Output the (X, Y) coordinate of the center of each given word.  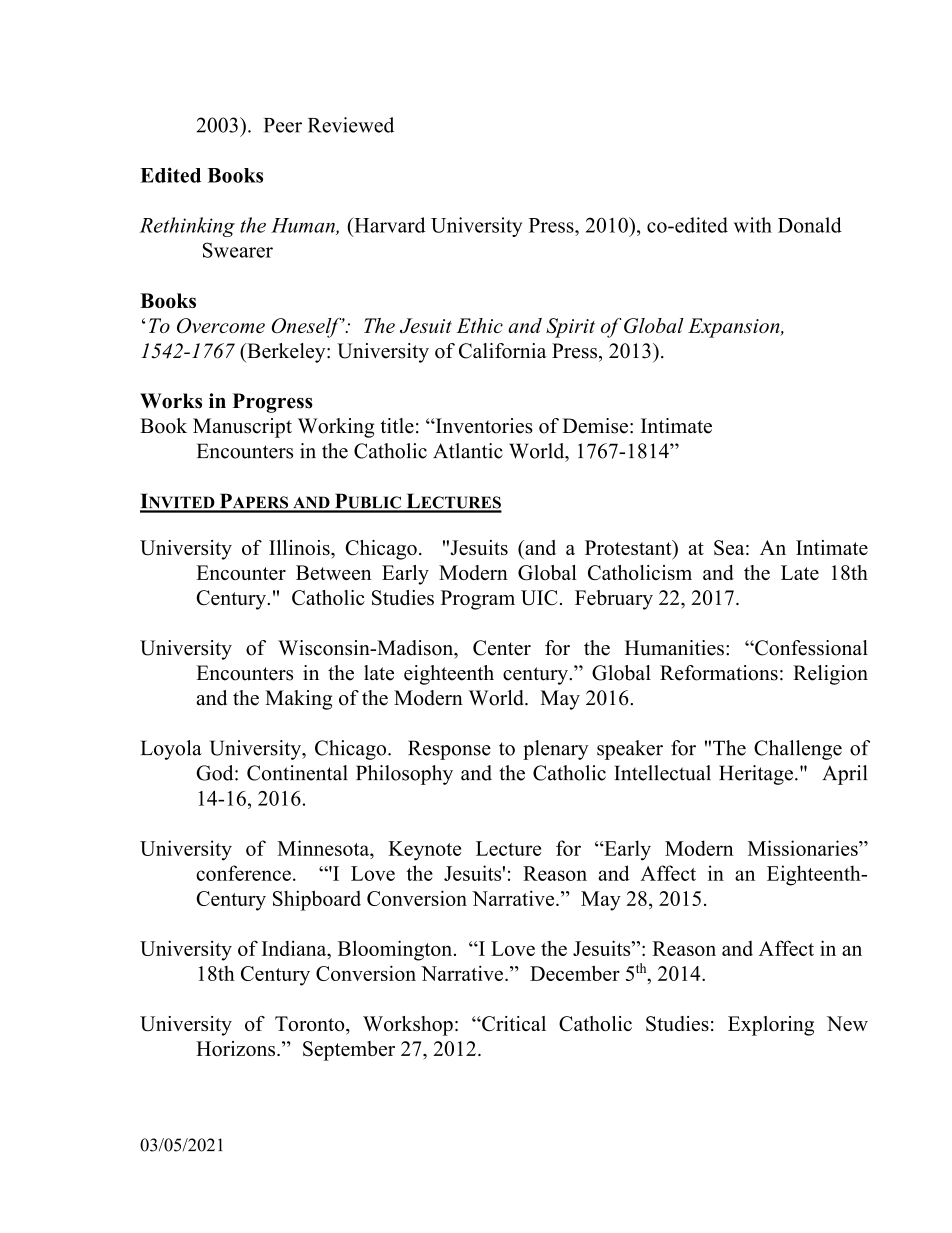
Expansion (735, 328)
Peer (283, 125)
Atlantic (468, 451)
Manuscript (242, 428)
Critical (513, 1023)
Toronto (311, 1023)
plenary (556, 750)
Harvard (389, 225)
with (753, 225)
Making (298, 700)
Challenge (798, 750)
